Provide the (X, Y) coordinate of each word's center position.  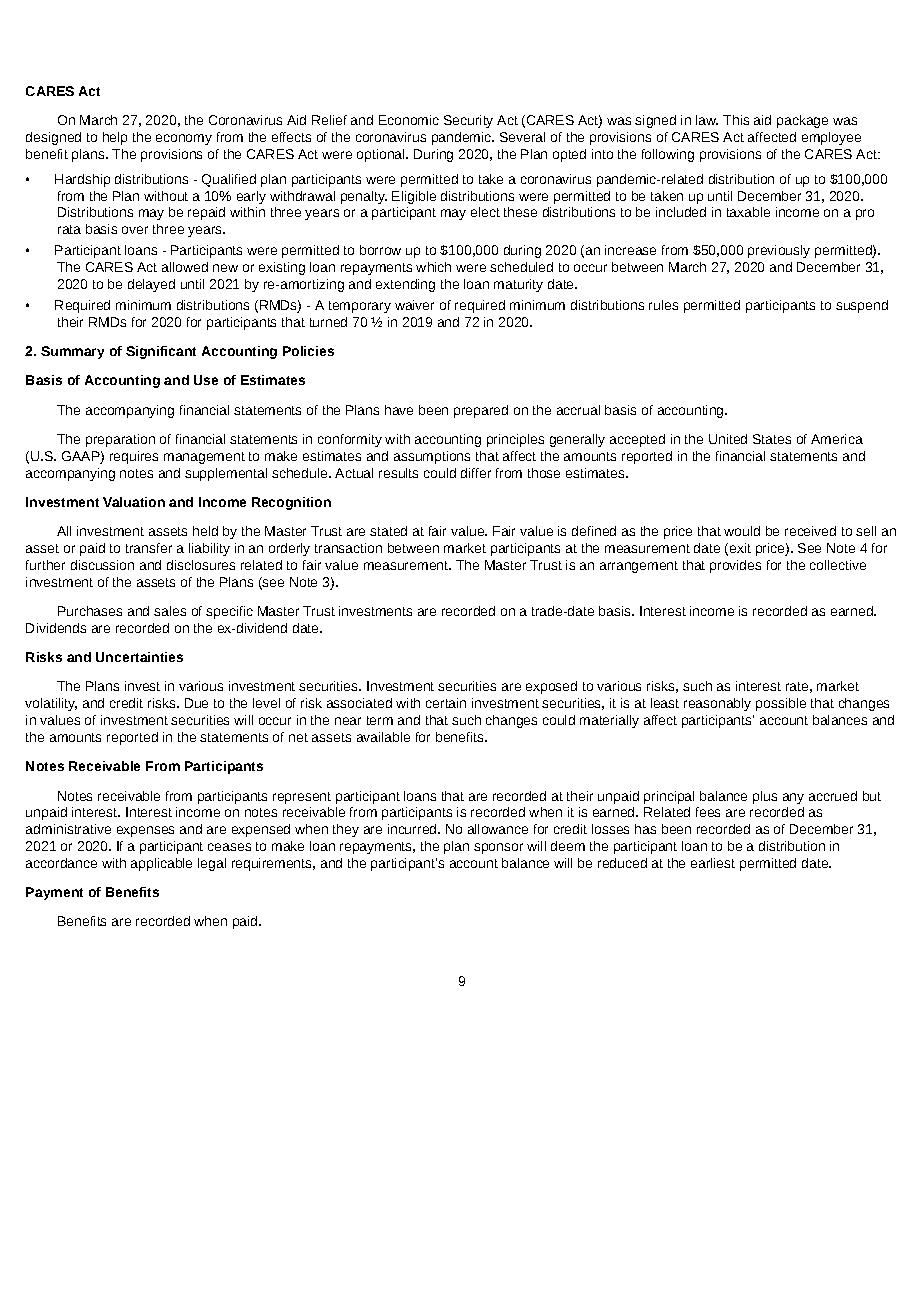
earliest (713, 863)
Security (468, 121)
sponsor (498, 848)
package (802, 121)
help (115, 138)
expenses (145, 831)
